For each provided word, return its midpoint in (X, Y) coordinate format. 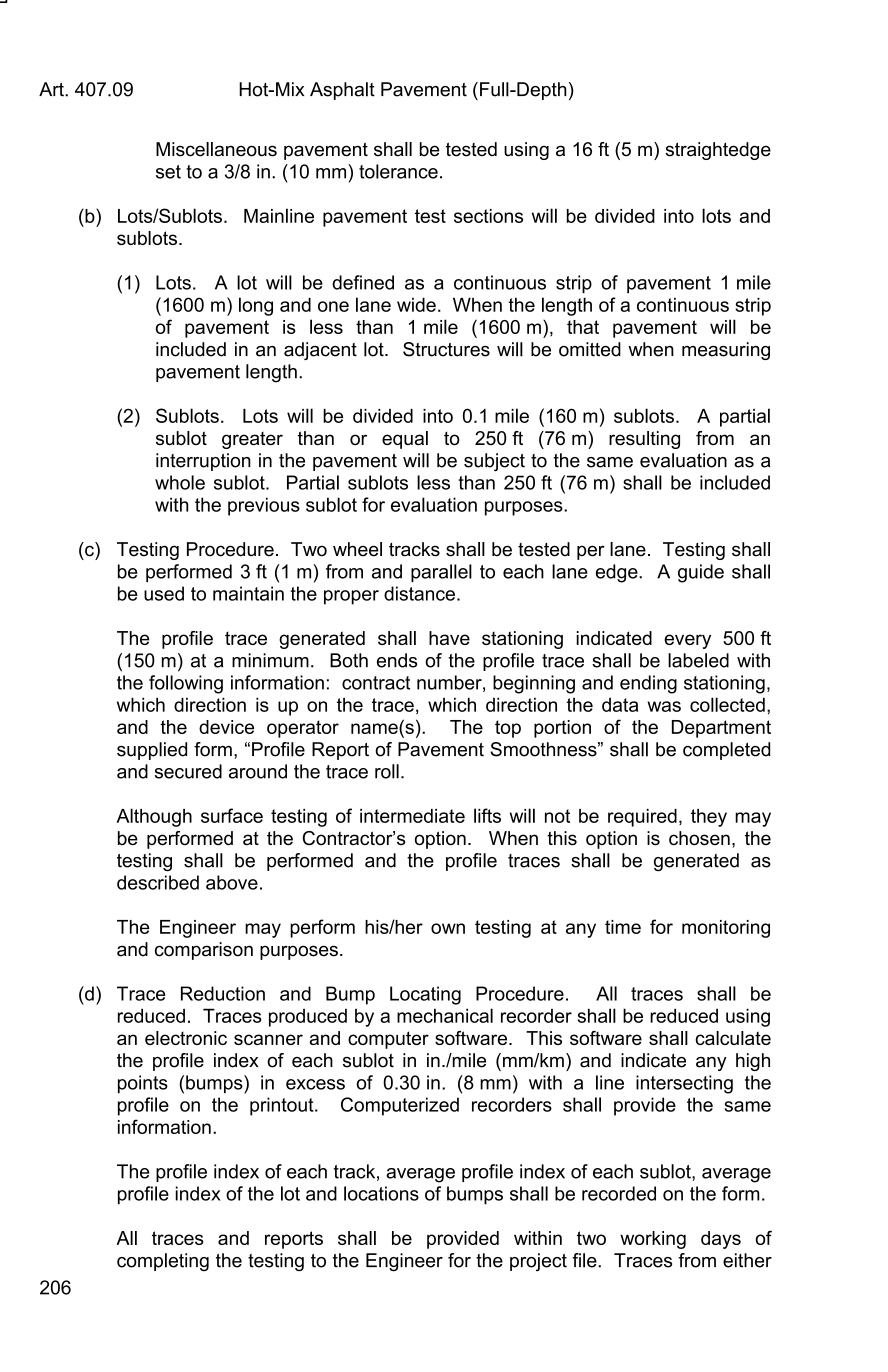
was (664, 706)
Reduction (223, 993)
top (508, 729)
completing (163, 1262)
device (226, 727)
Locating (425, 995)
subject (494, 462)
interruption (203, 462)
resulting (644, 440)
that (583, 327)
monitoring (726, 929)
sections (488, 216)
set (168, 172)
